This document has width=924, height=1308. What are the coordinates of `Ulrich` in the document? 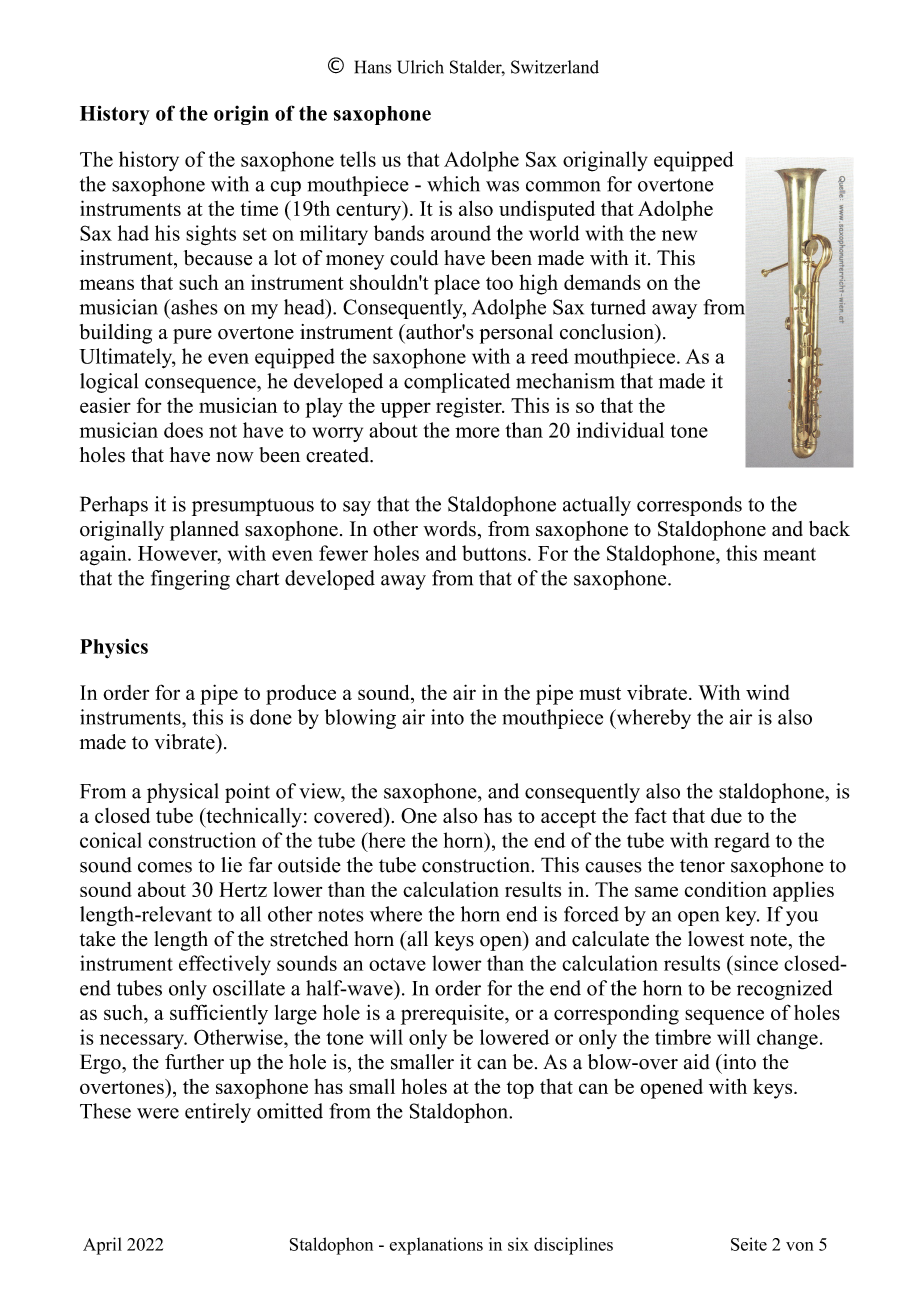 It's located at (420, 67).
